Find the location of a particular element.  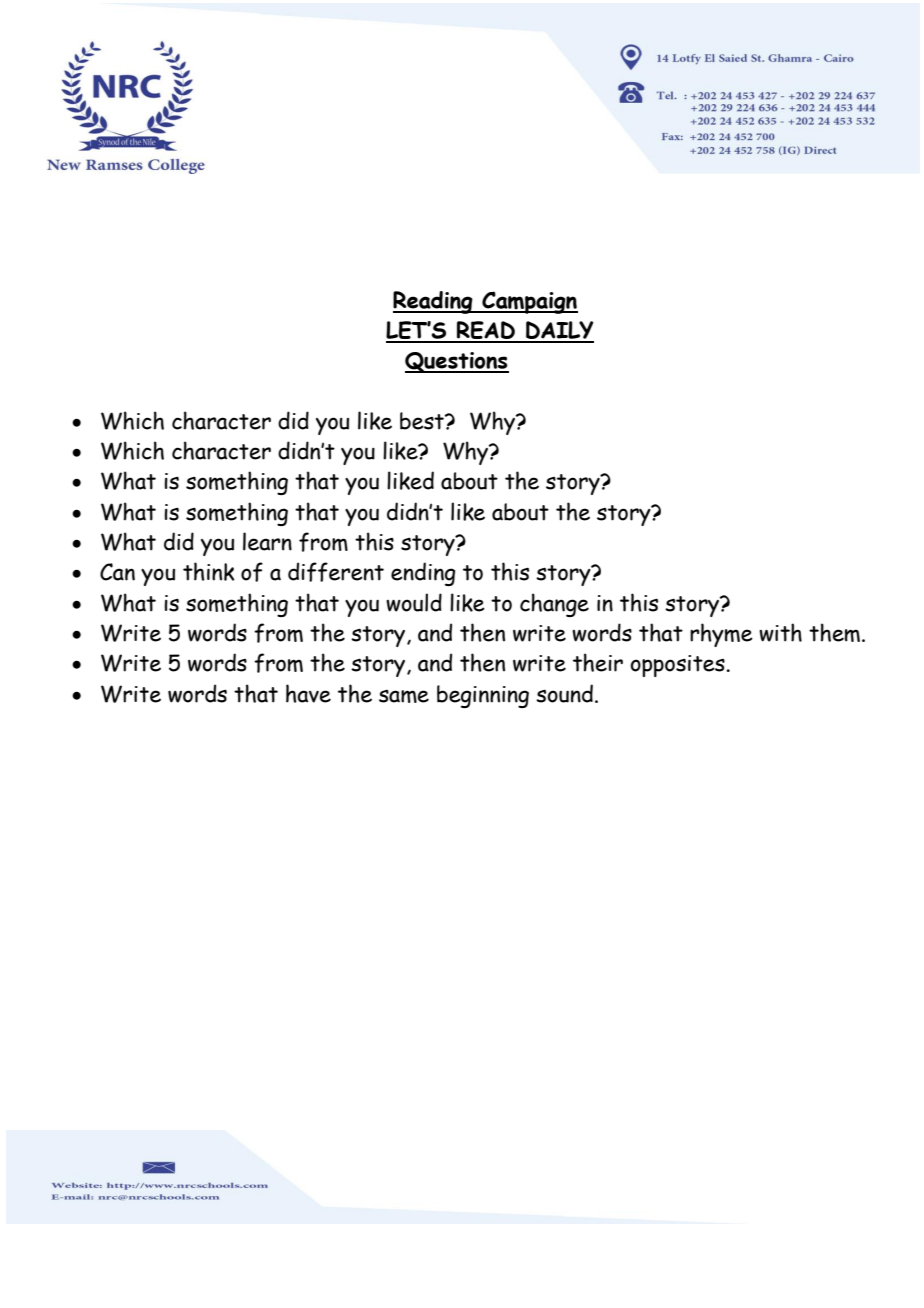

Questions is located at coordinates (457, 362).
